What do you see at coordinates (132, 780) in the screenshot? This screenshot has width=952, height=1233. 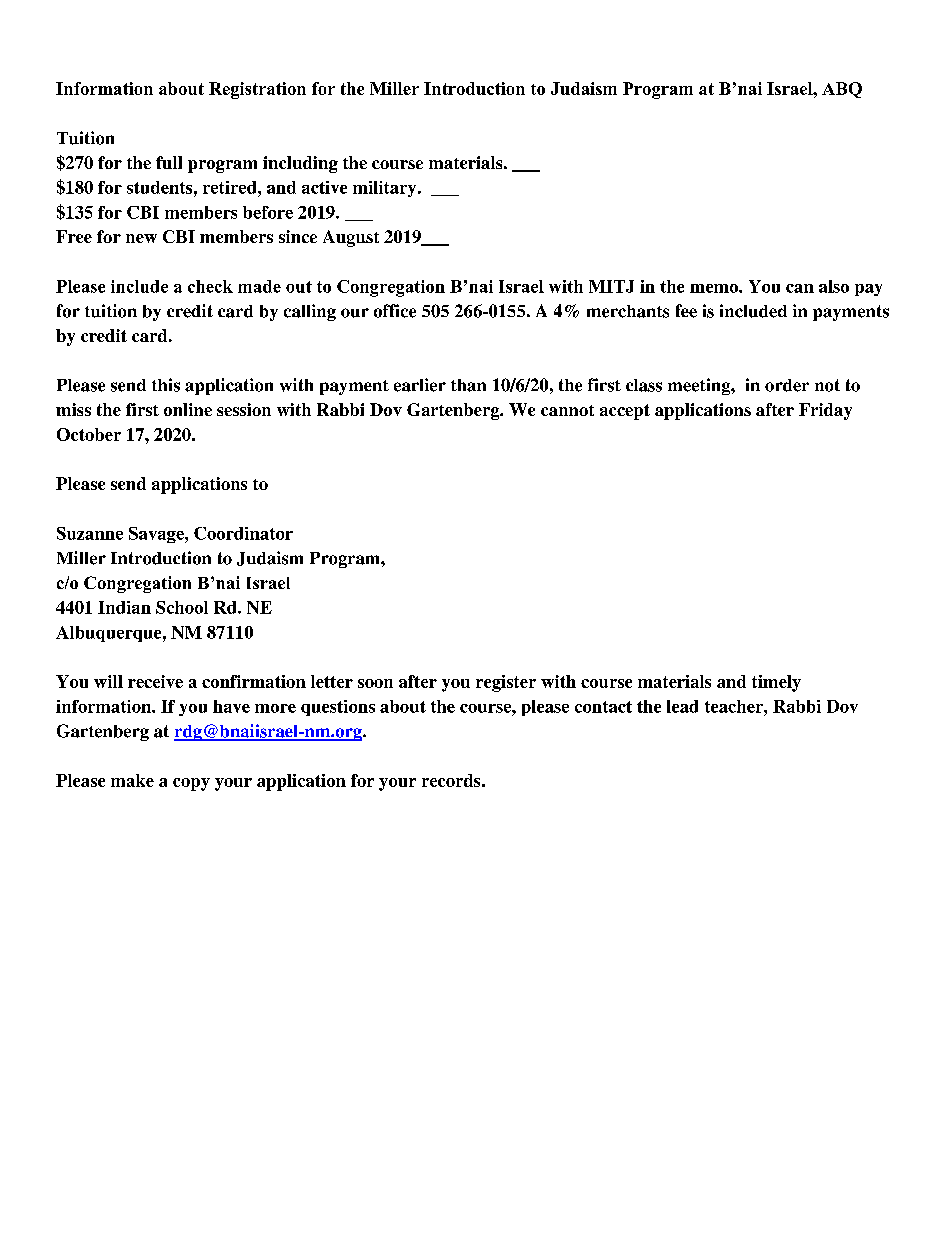 I see `make` at bounding box center [132, 780].
